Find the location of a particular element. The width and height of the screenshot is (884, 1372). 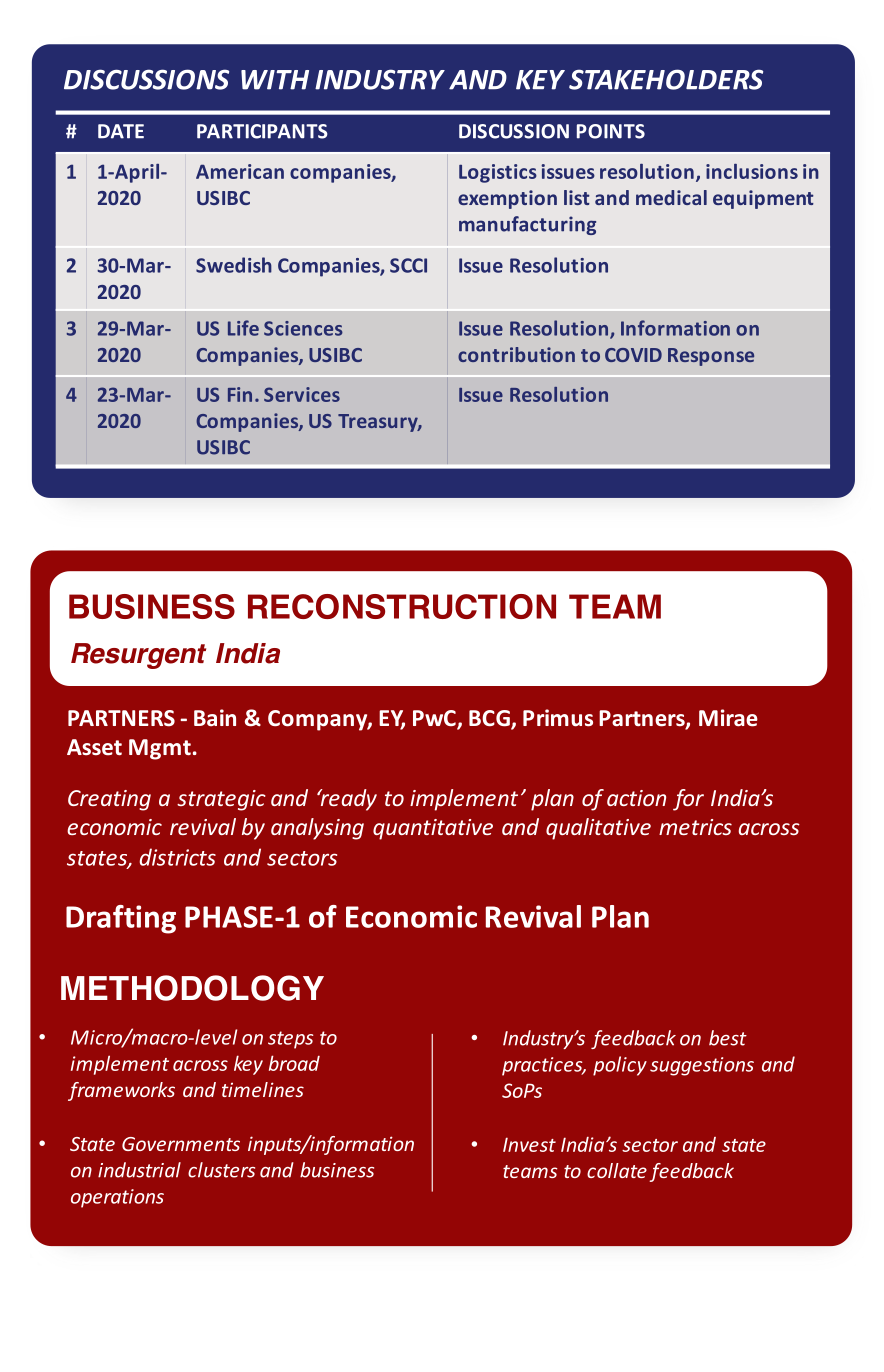

Invest is located at coordinates (529, 1144).
